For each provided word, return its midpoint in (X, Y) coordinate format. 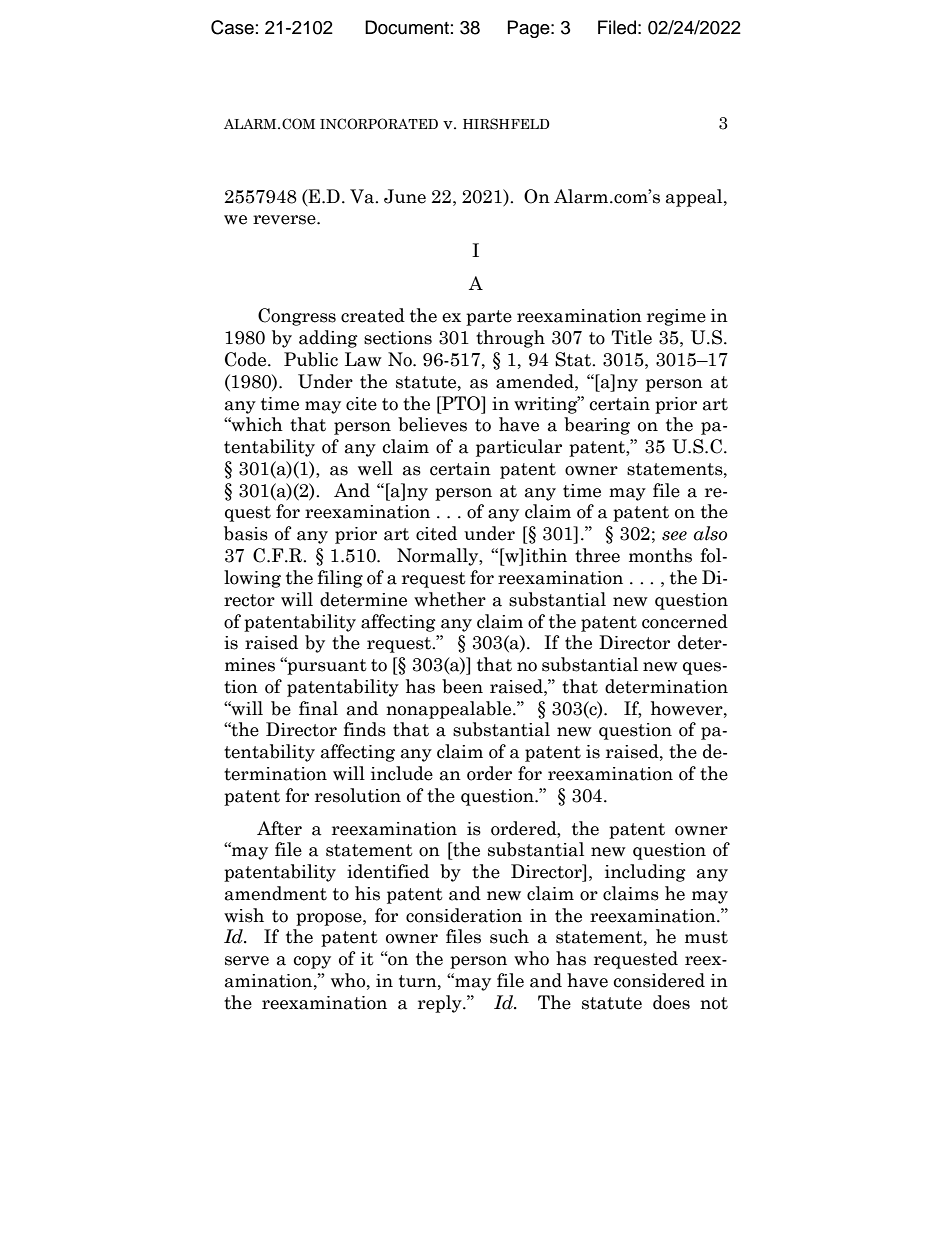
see (674, 536)
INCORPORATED (379, 124)
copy (312, 962)
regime (676, 317)
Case (232, 27)
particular (519, 448)
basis (246, 533)
